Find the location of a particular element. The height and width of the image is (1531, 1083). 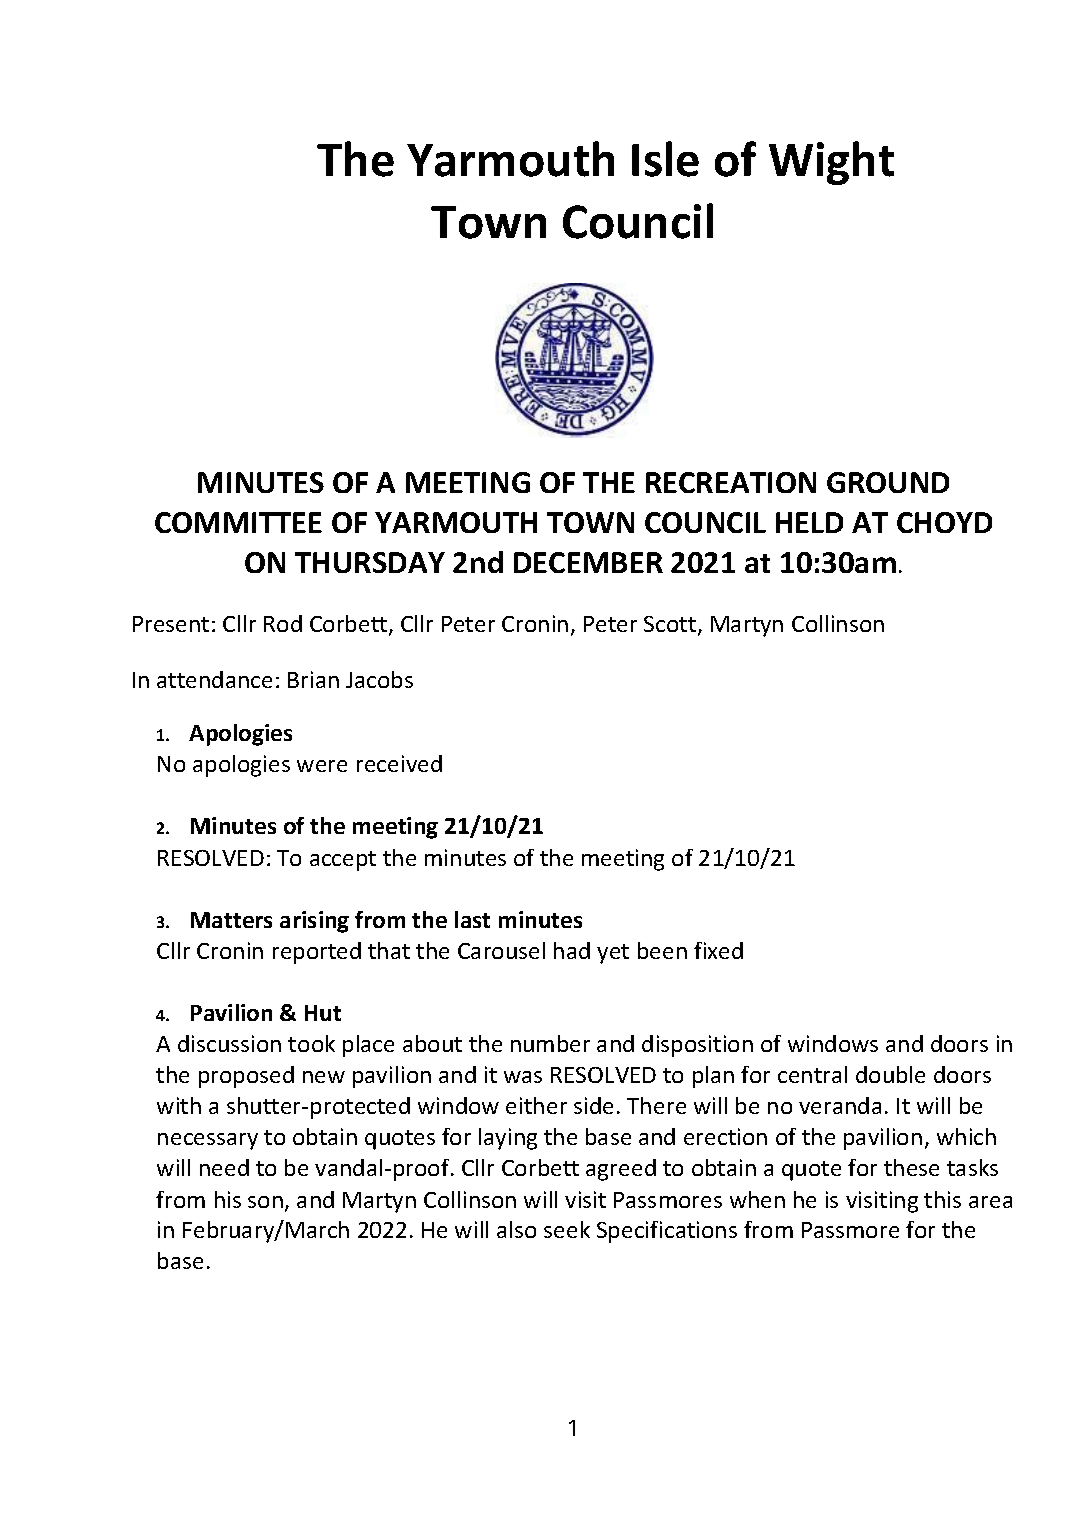

Wight is located at coordinates (831, 163).
